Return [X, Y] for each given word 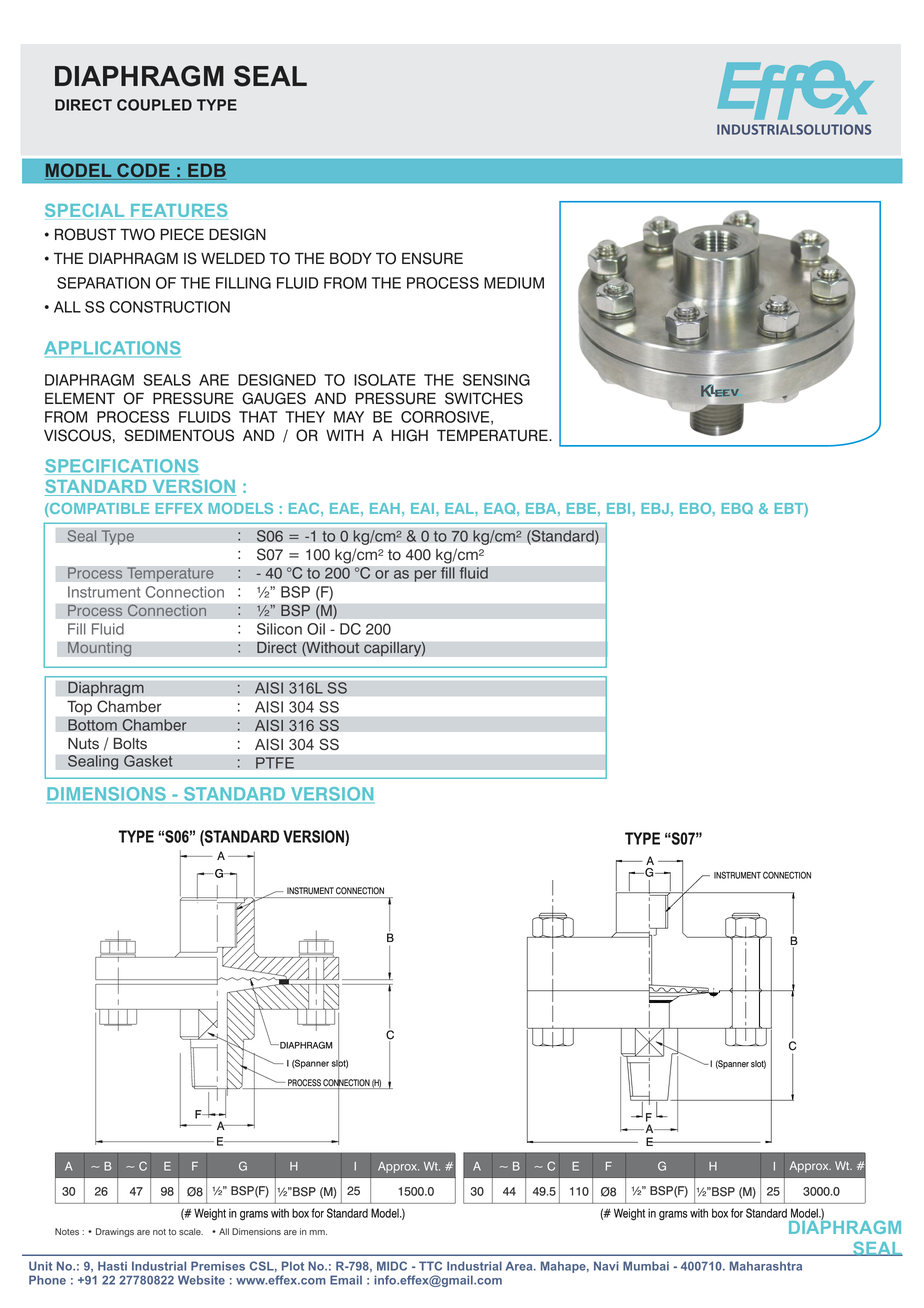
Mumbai [646, 1266]
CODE [143, 171]
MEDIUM [514, 283]
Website [201, 1280]
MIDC [392, 1266]
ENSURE [432, 258]
